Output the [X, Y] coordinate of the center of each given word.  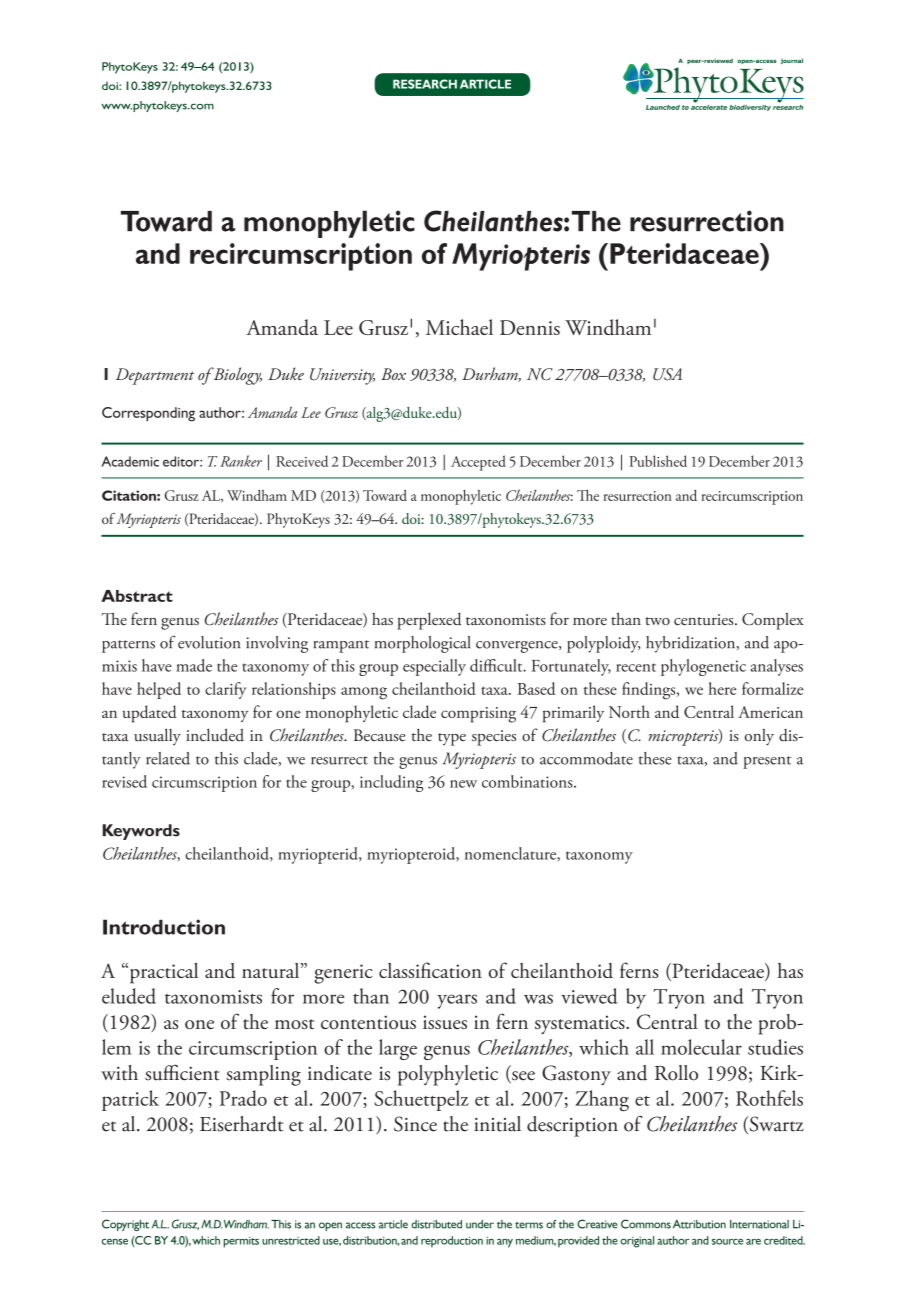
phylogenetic [703, 667]
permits [241, 1242]
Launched [663, 107]
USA [667, 374]
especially [434, 667]
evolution [209, 642]
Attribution [699, 1224]
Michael [459, 327]
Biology [236, 376]
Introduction [164, 927]
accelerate [709, 106]
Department [155, 376]
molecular [701, 1047]
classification [430, 970]
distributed [436, 1224]
